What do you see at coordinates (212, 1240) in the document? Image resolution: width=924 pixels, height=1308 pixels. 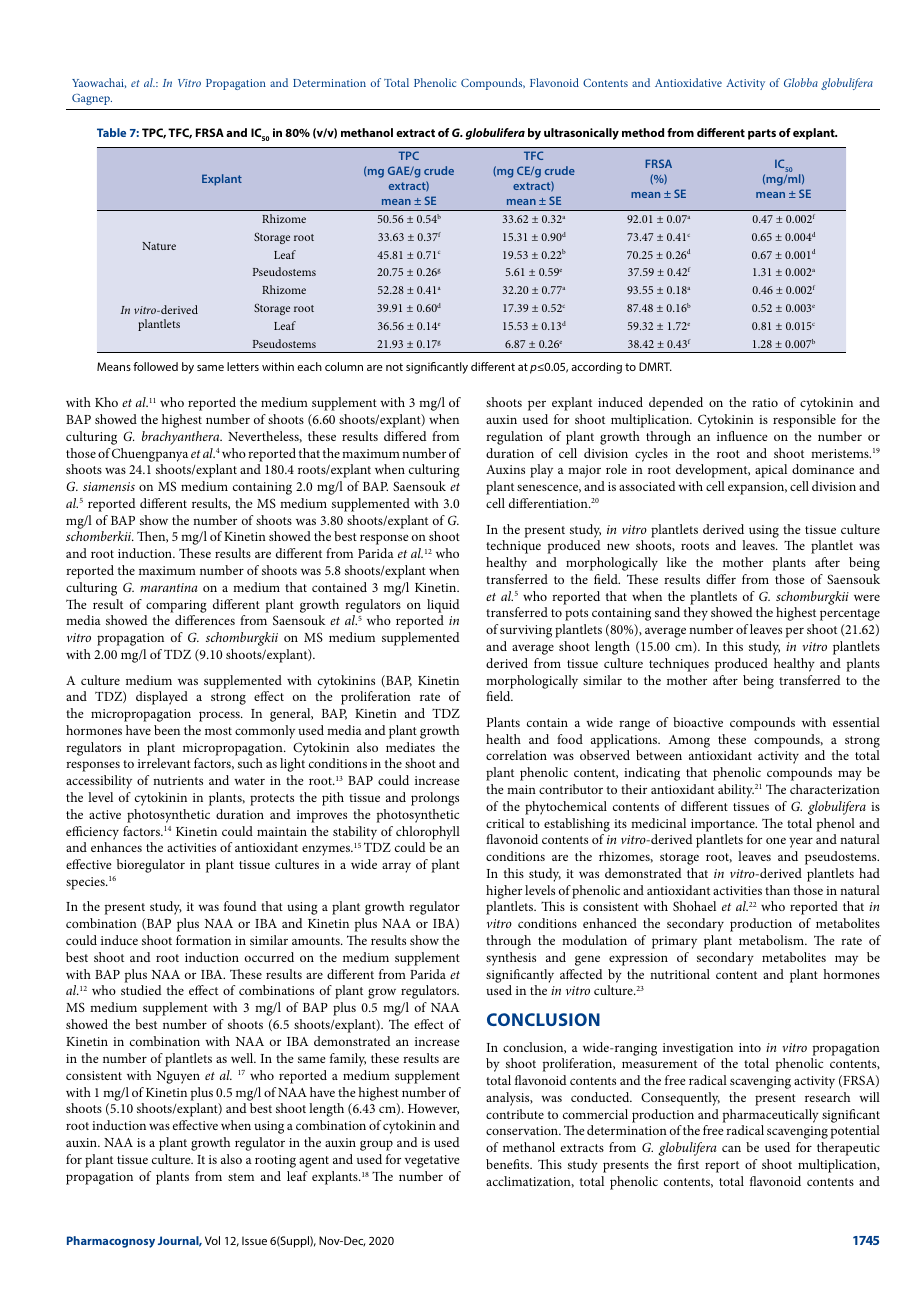 I see `Vol` at bounding box center [212, 1240].
